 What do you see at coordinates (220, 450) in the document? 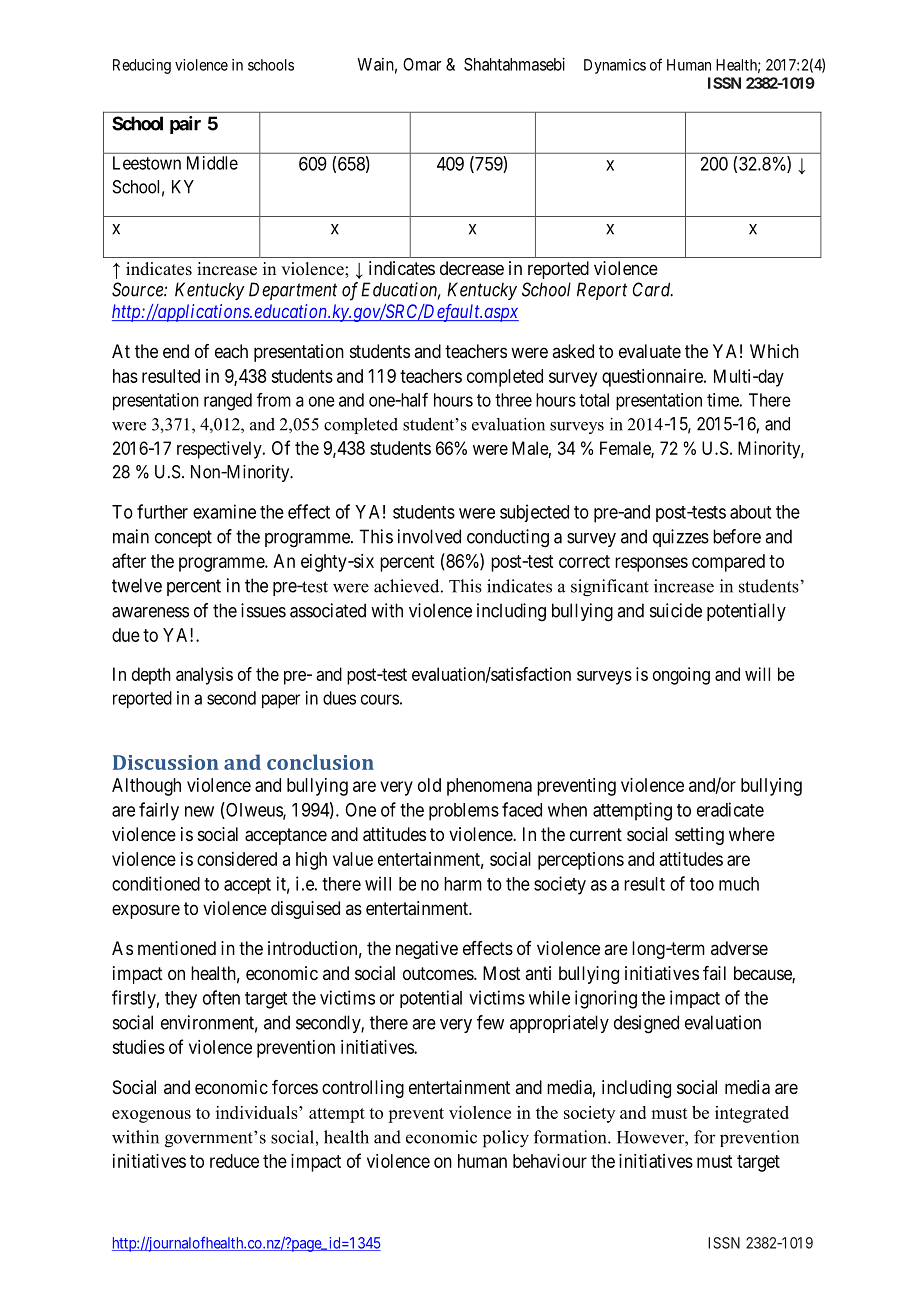
I see `respectively` at bounding box center [220, 450].
